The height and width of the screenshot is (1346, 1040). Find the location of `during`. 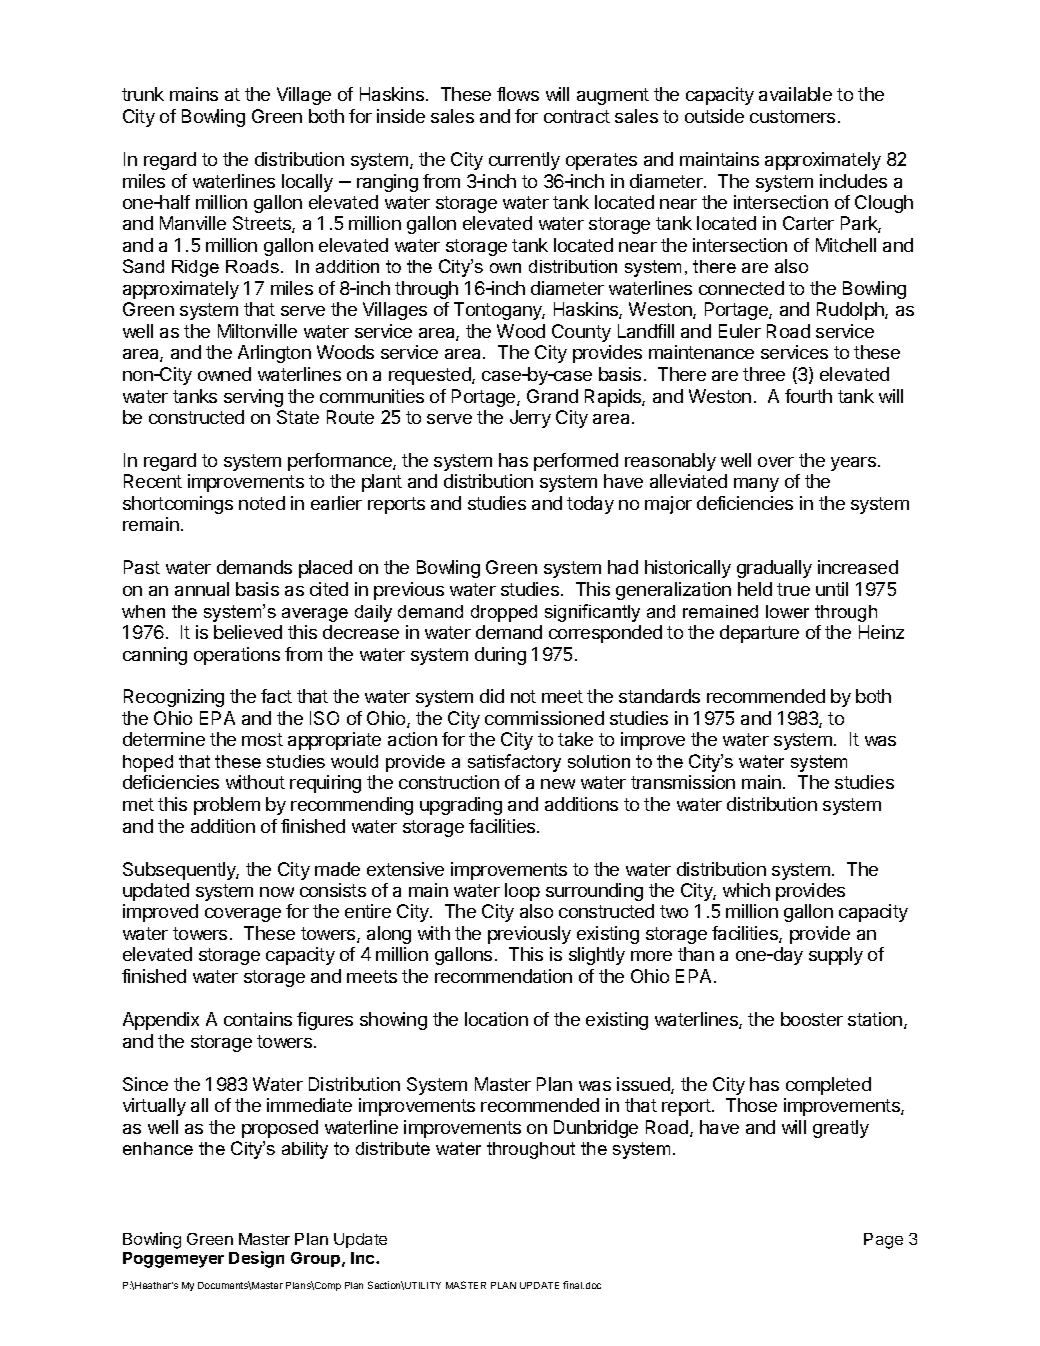

during is located at coordinates (500, 656).
